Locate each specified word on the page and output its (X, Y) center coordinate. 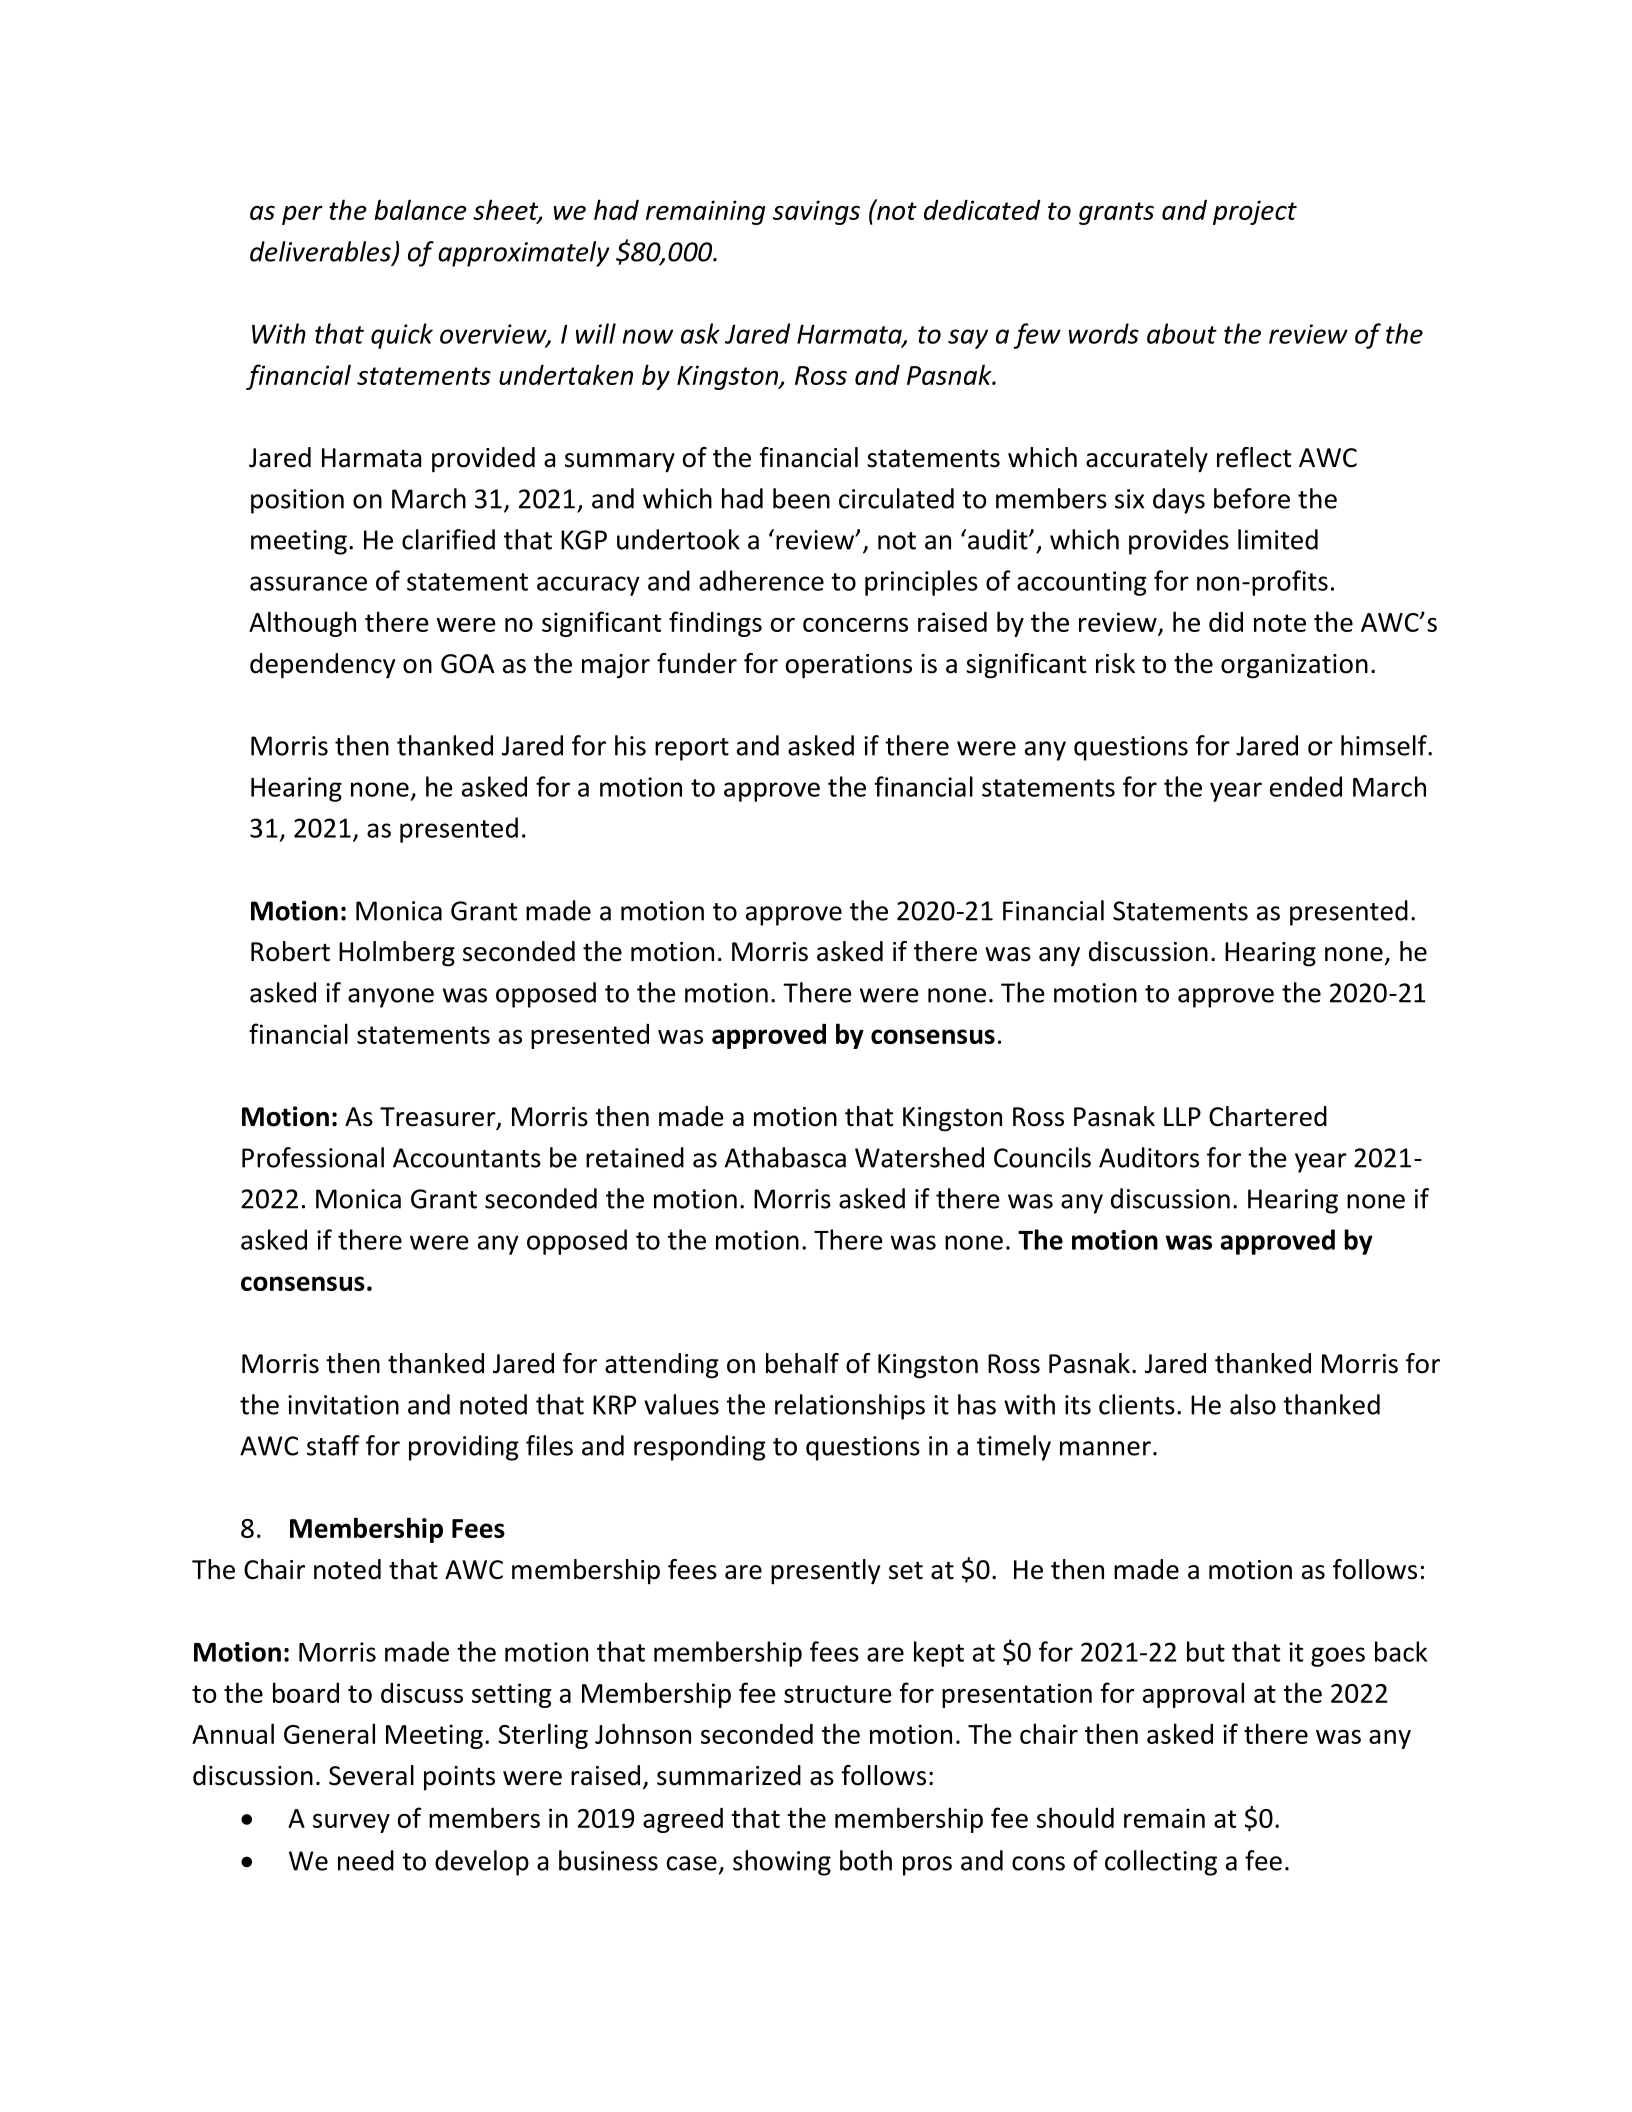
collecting (1161, 1863)
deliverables (321, 252)
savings (816, 212)
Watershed (919, 1157)
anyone (391, 998)
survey (351, 1823)
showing (782, 1863)
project (1255, 212)
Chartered (1268, 1116)
